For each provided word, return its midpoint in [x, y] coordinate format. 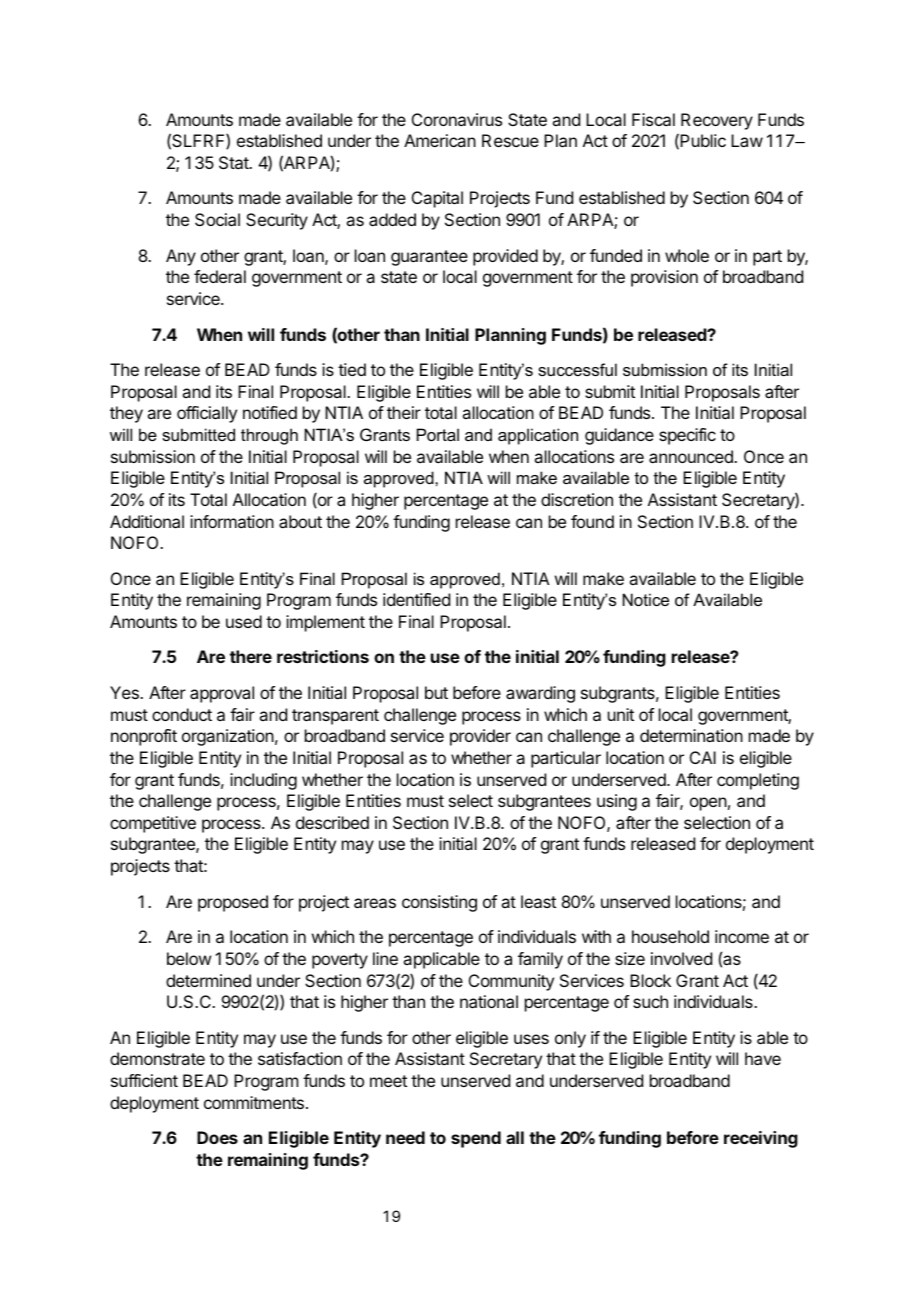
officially [207, 414]
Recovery [717, 121]
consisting [439, 903]
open [708, 804]
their [404, 412]
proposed [233, 903]
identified [416, 599]
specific [687, 436]
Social [217, 219]
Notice [646, 599]
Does [217, 1137]
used [244, 621]
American [440, 140]
